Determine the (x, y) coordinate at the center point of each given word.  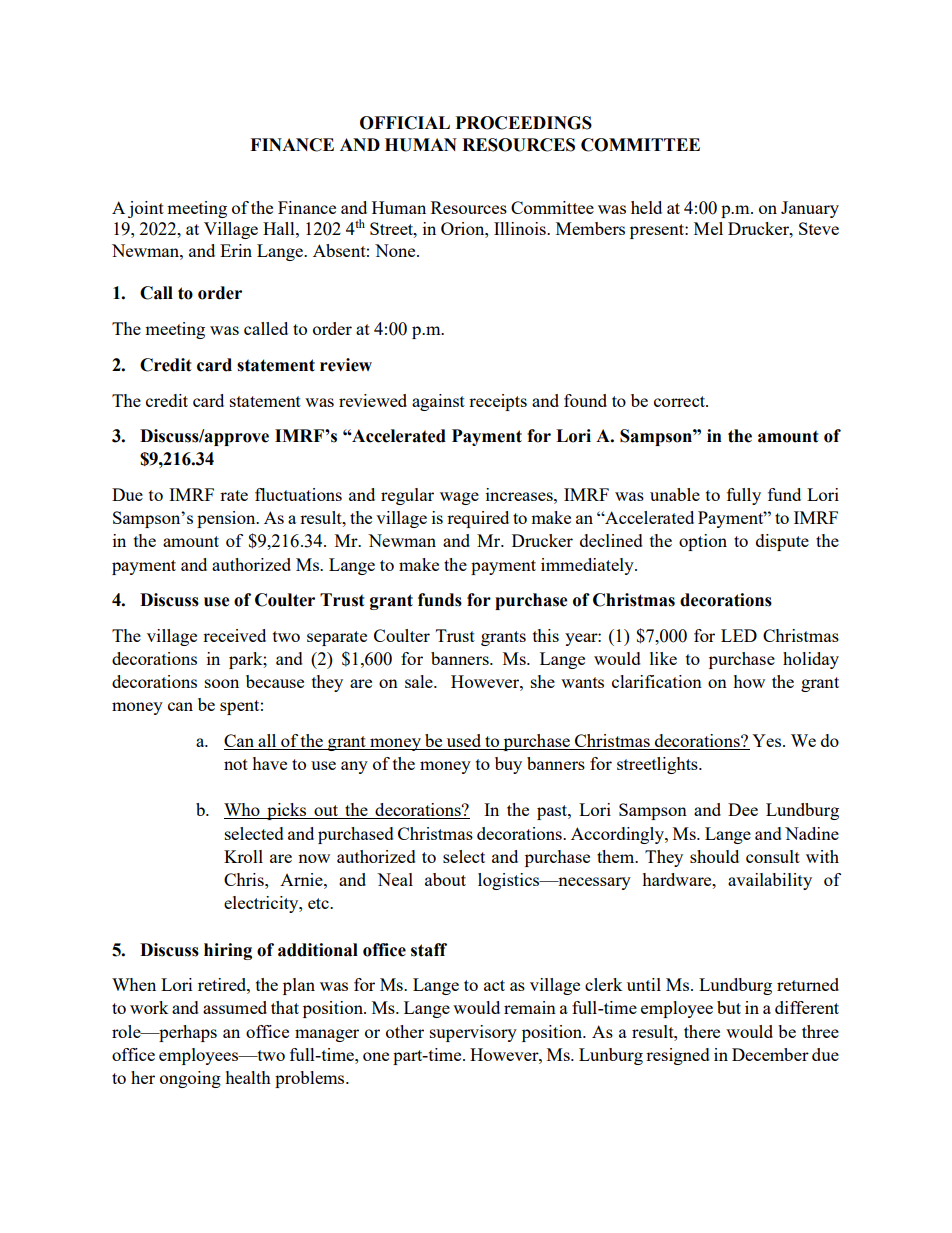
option (703, 542)
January (810, 209)
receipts (498, 402)
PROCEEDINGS (523, 123)
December (770, 1054)
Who (243, 811)
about (445, 879)
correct (681, 401)
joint (146, 209)
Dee (743, 809)
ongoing (190, 1079)
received (234, 635)
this (546, 635)
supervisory (473, 1033)
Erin (236, 250)
